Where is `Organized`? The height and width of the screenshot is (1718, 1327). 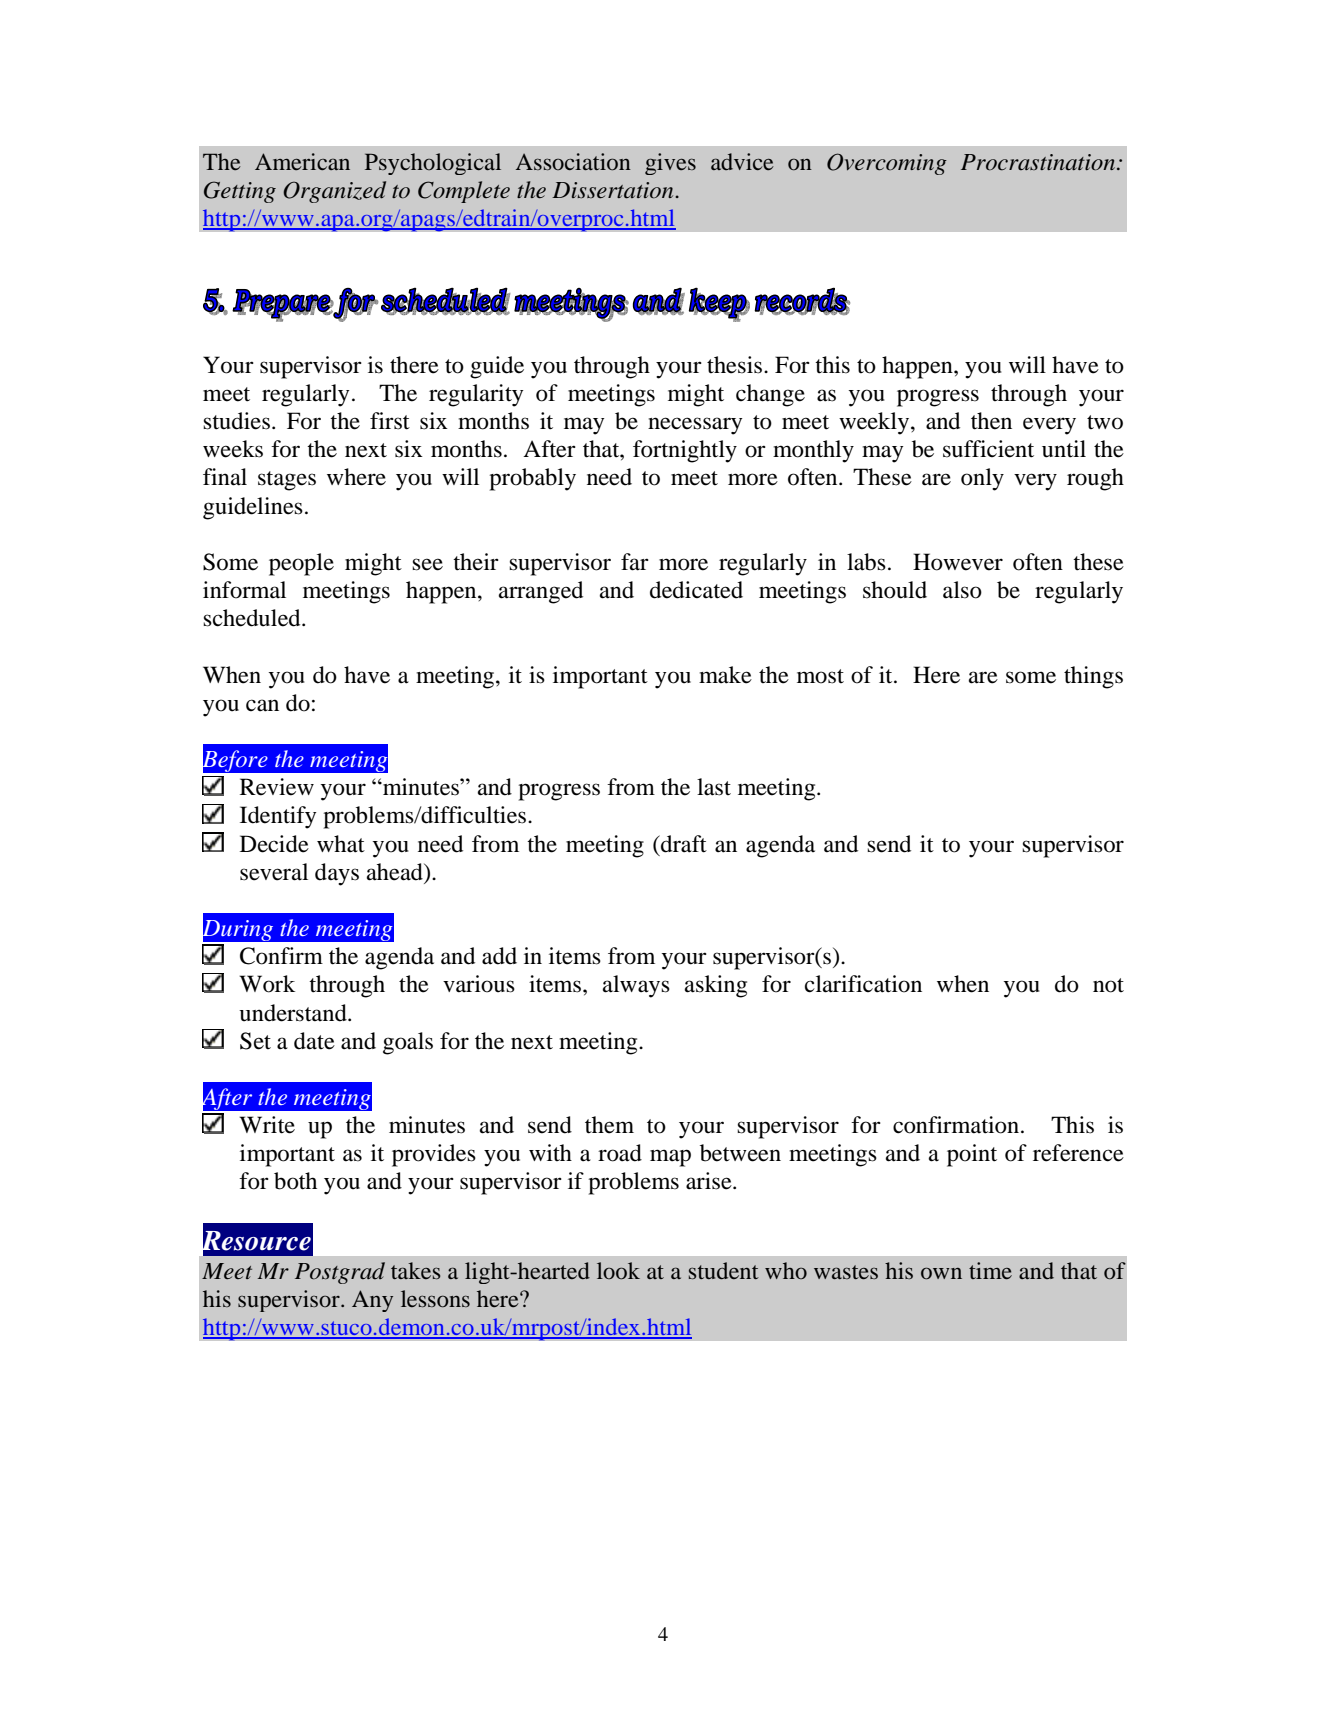 Organized is located at coordinates (334, 192).
